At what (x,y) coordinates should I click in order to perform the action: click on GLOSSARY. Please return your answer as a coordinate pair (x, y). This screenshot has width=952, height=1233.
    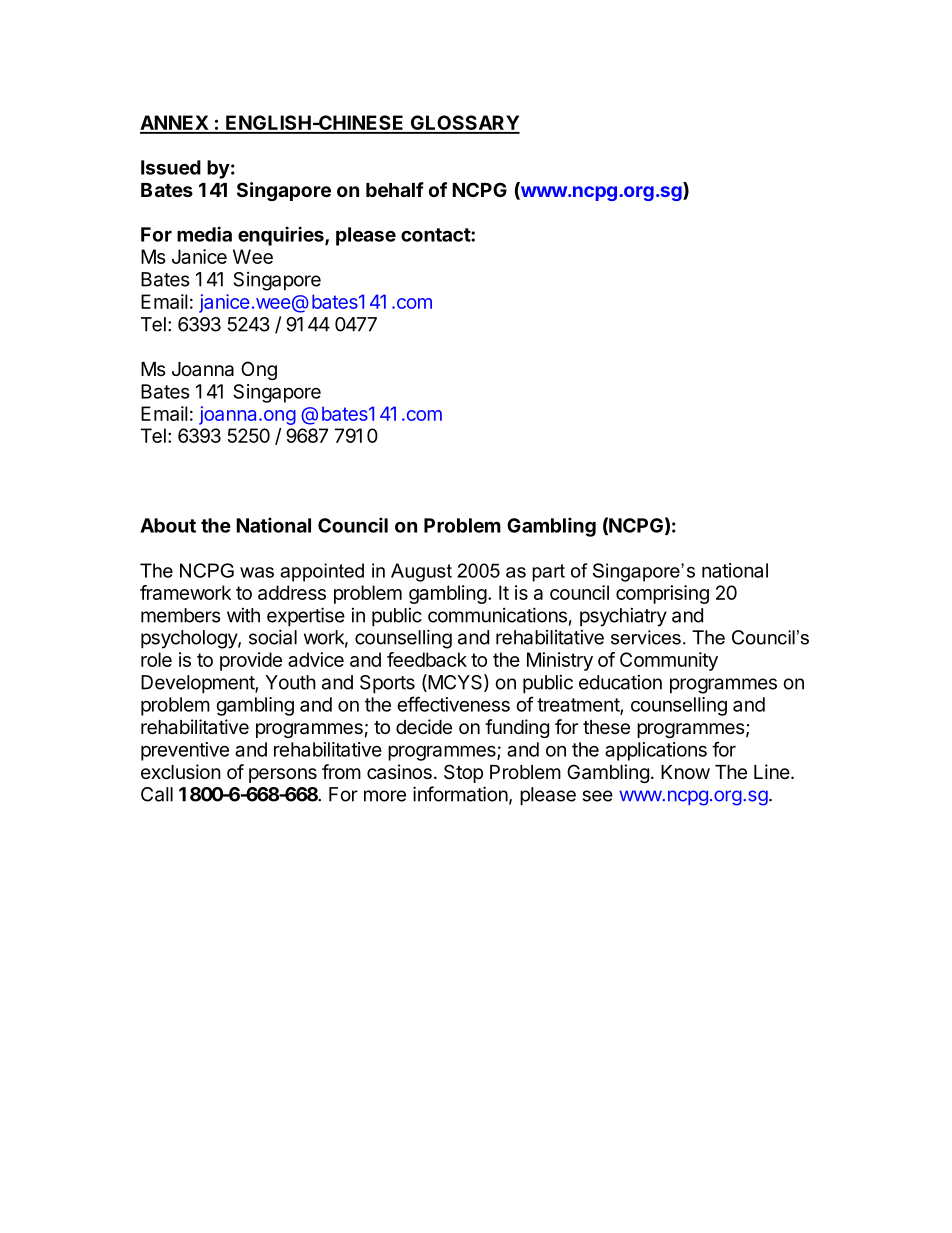
    Looking at the image, I should click on (464, 124).
